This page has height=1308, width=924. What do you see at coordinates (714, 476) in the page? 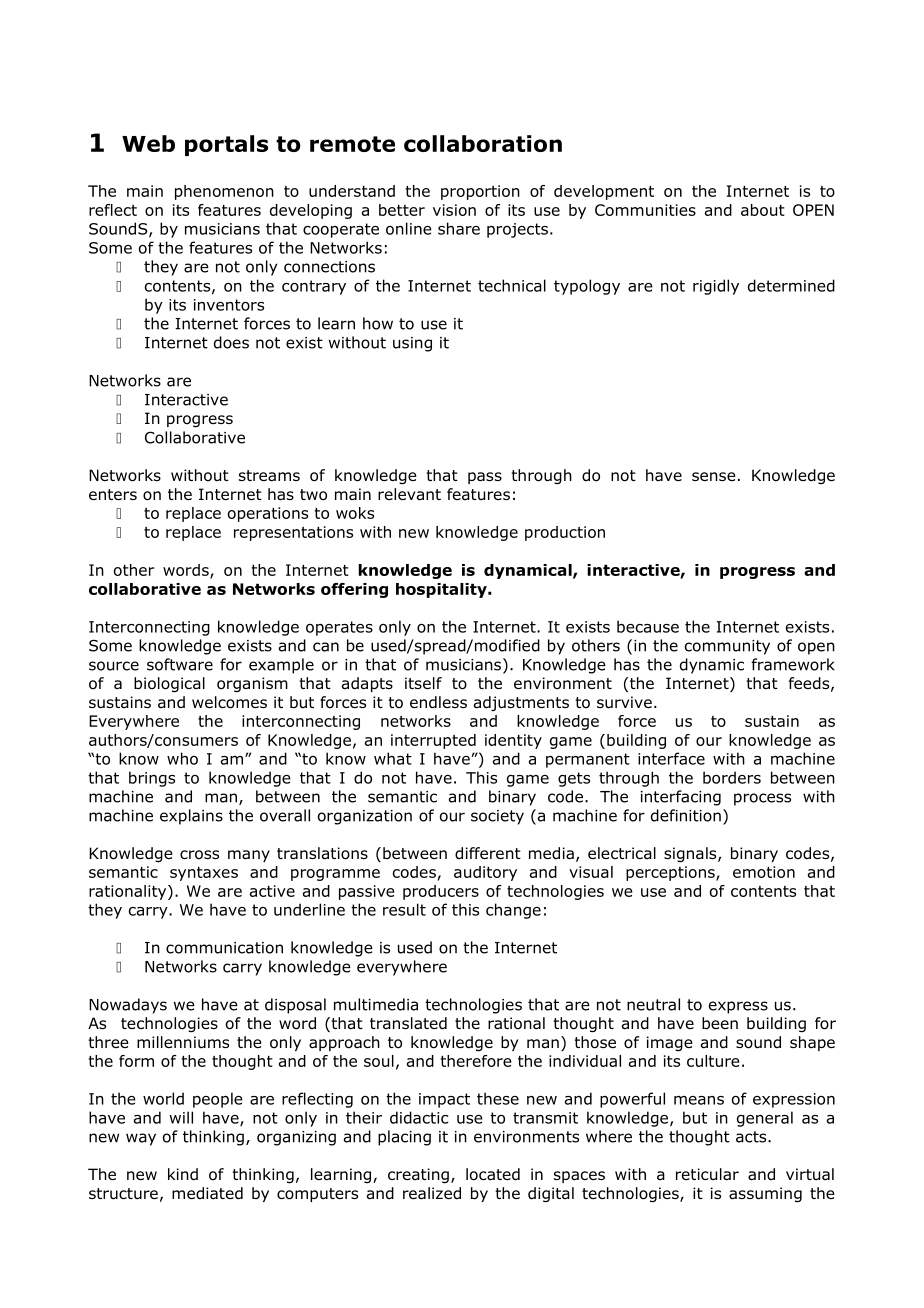
I see `sense` at bounding box center [714, 476].
